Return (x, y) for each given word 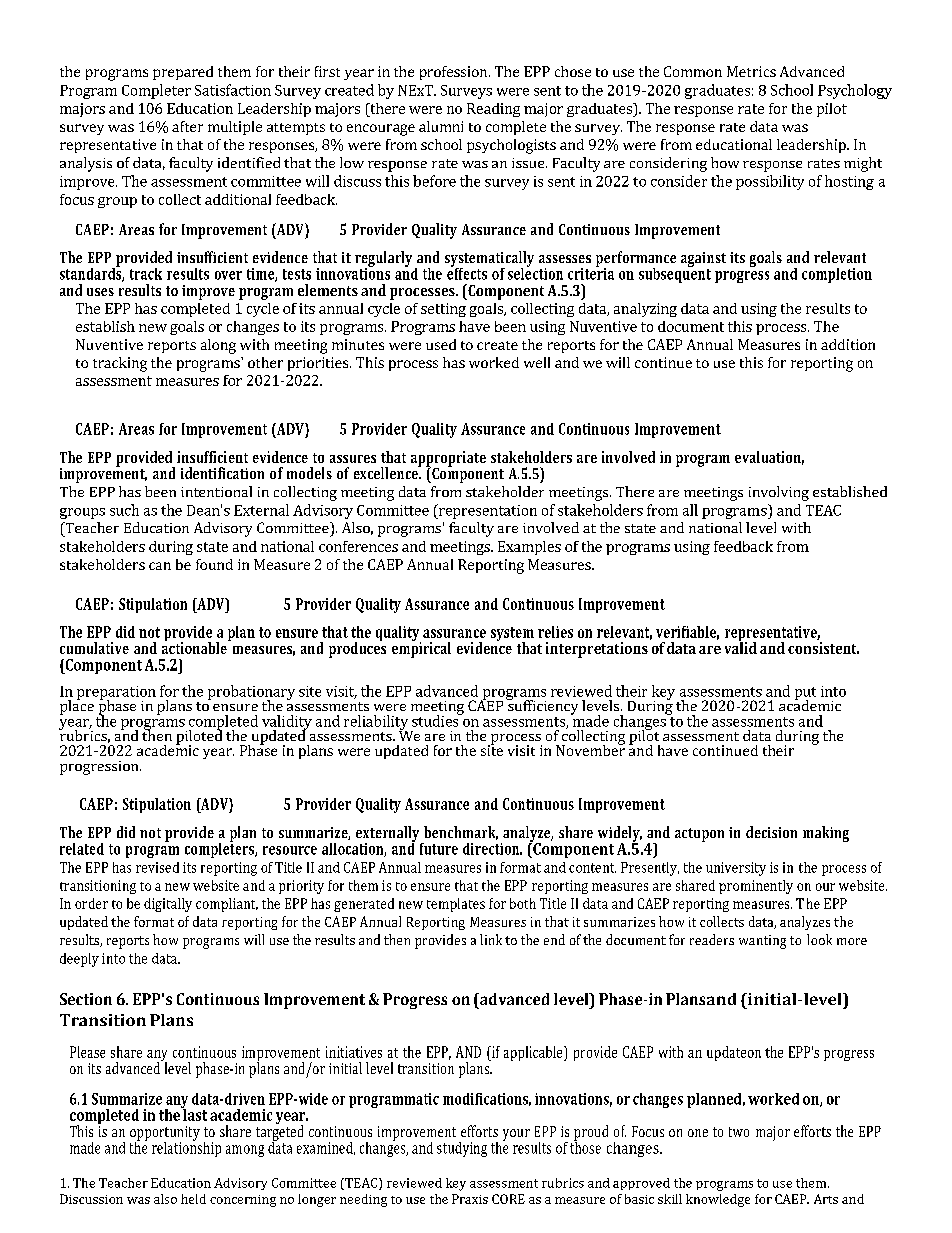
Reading (493, 110)
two (739, 1132)
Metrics (751, 71)
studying (462, 1149)
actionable (195, 647)
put (805, 694)
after (187, 126)
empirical (421, 649)
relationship (186, 1148)
